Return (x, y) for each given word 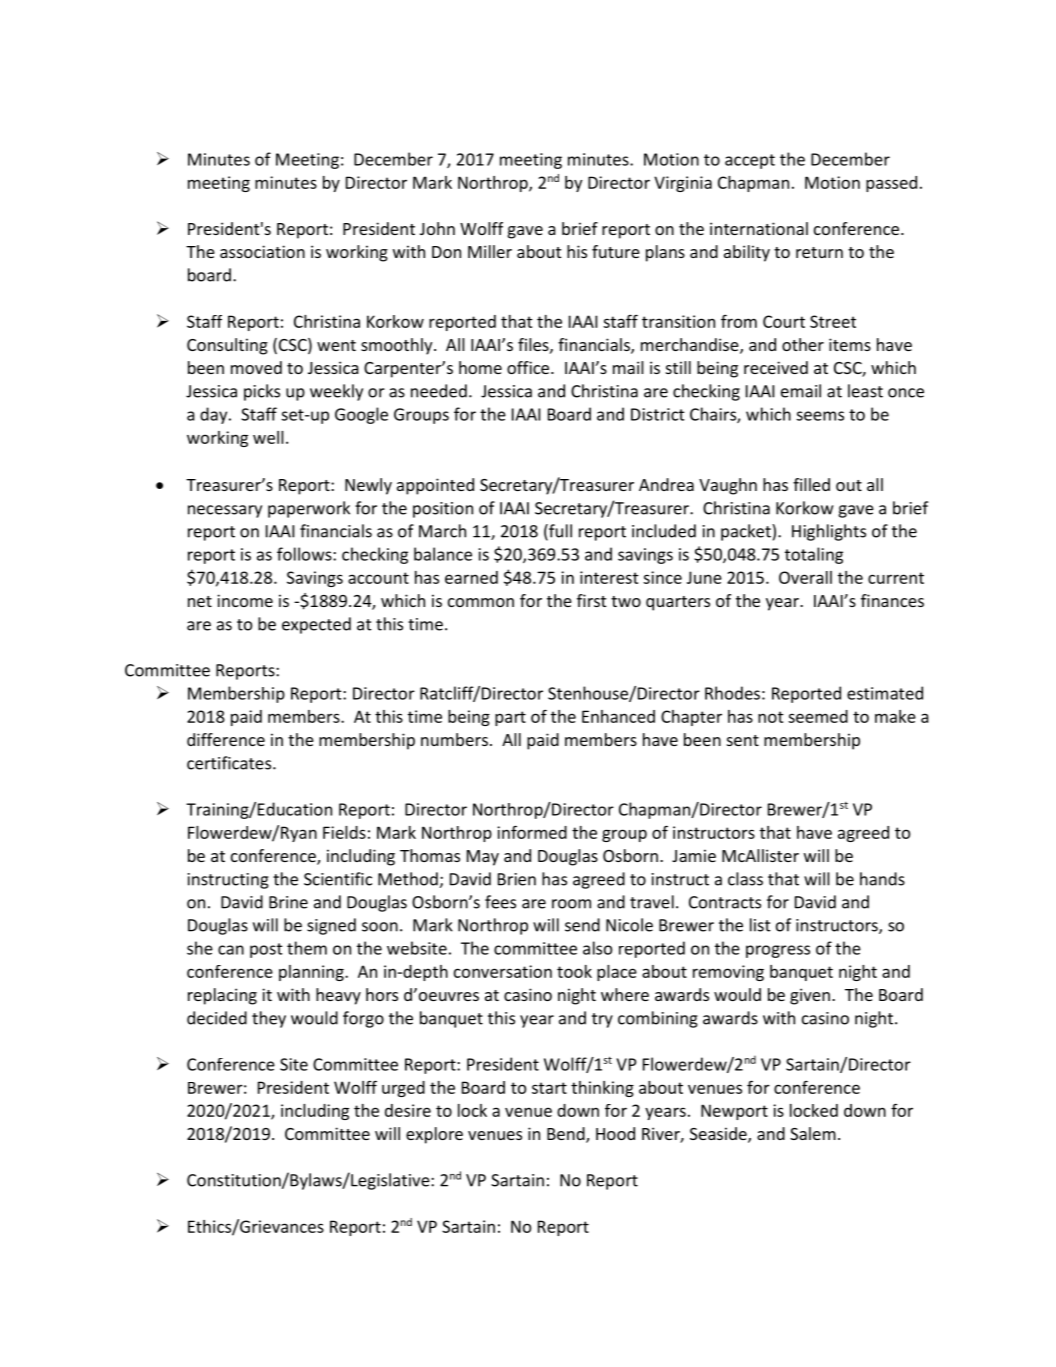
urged (403, 1089)
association (262, 251)
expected (316, 625)
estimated (885, 693)
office (529, 367)
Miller (490, 251)
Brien (517, 879)
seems (820, 416)
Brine (288, 902)
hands (882, 879)
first (591, 600)
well (268, 437)
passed (891, 184)
